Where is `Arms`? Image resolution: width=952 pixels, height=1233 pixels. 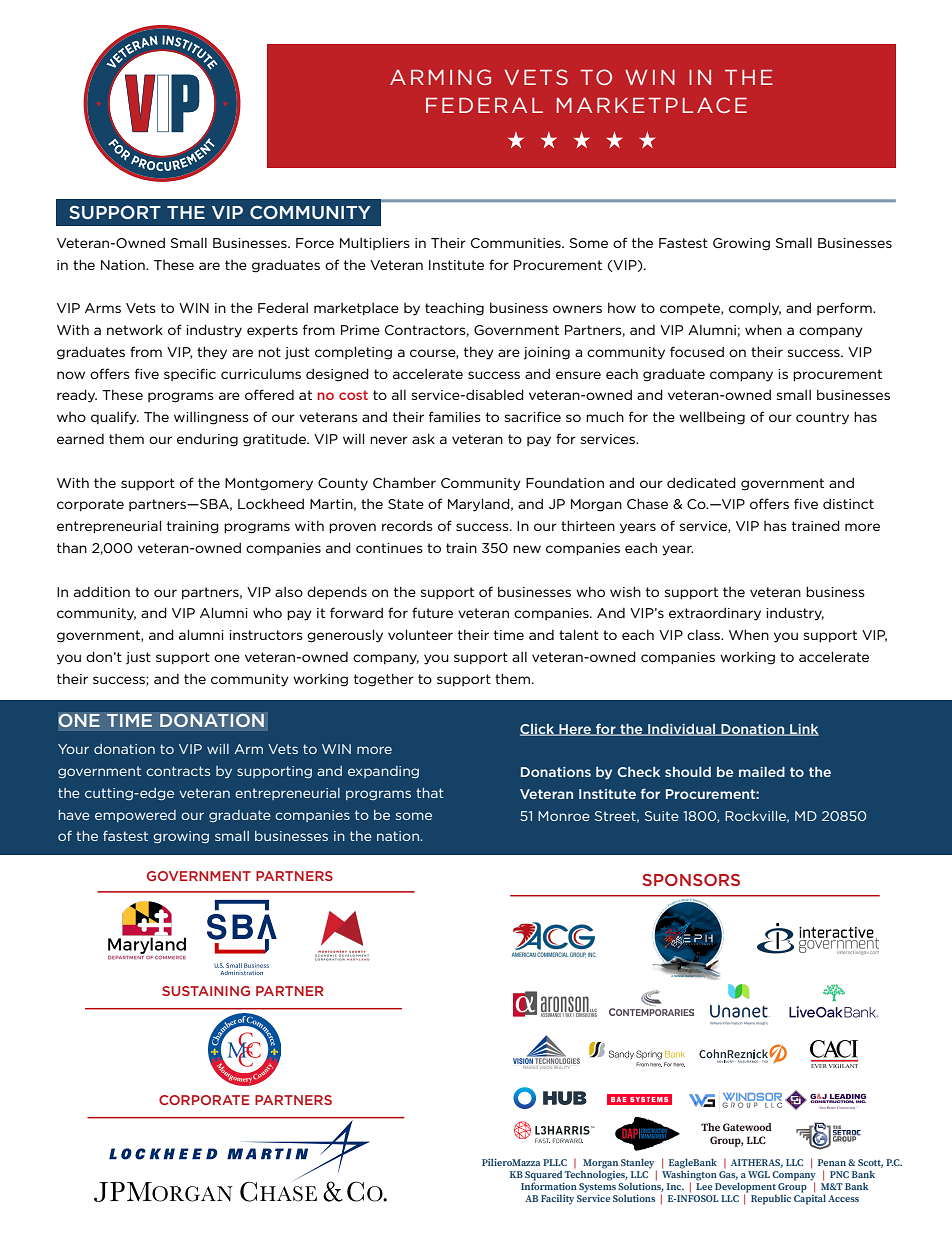
Arms is located at coordinates (103, 308).
